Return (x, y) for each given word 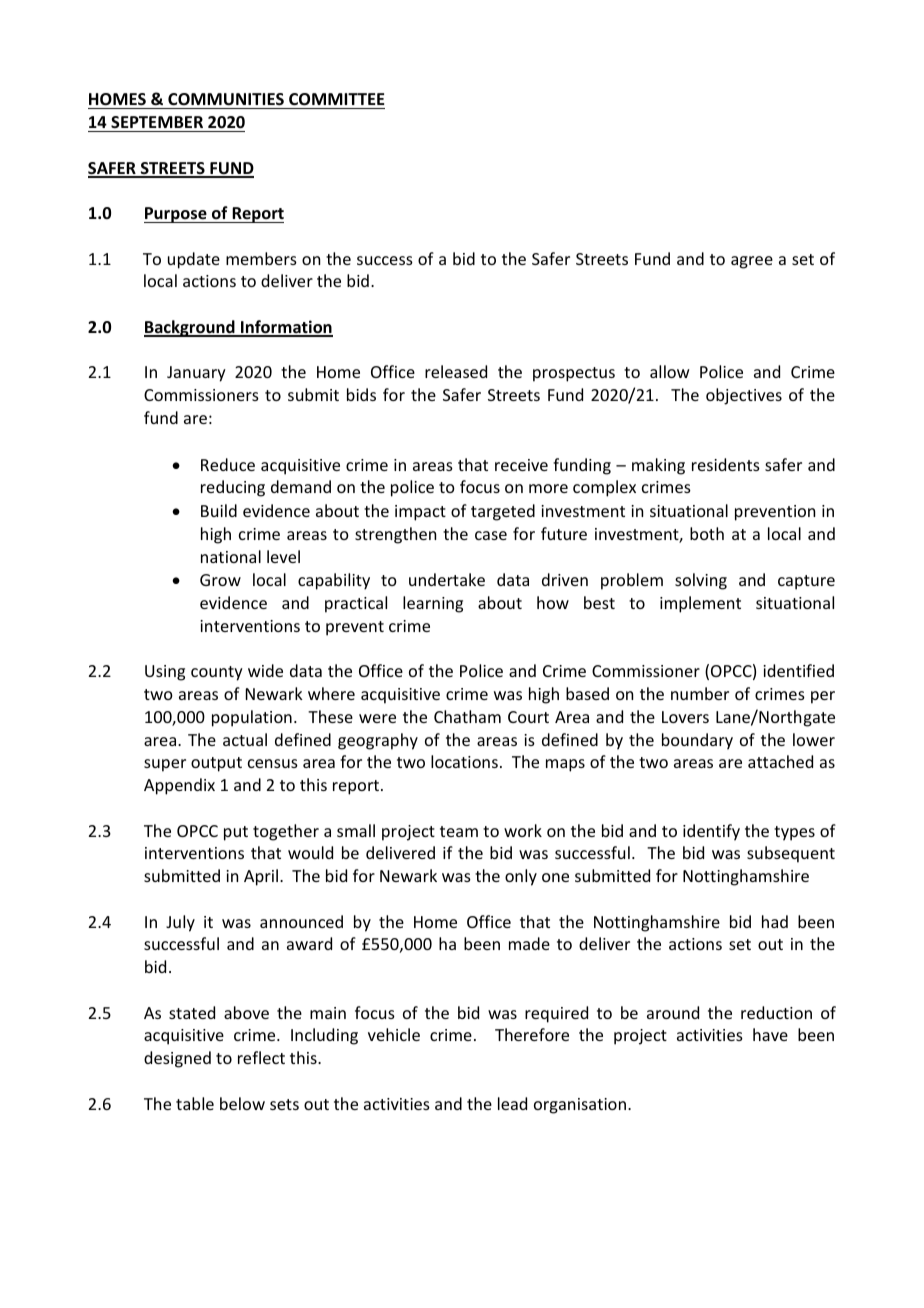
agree (752, 262)
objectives (744, 396)
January (196, 374)
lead (512, 1103)
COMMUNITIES (226, 99)
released (456, 371)
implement (700, 604)
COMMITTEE (336, 99)
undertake (447, 579)
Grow (220, 580)
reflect (261, 1057)
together (286, 832)
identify (711, 832)
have (770, 1034)
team (459, 831)
